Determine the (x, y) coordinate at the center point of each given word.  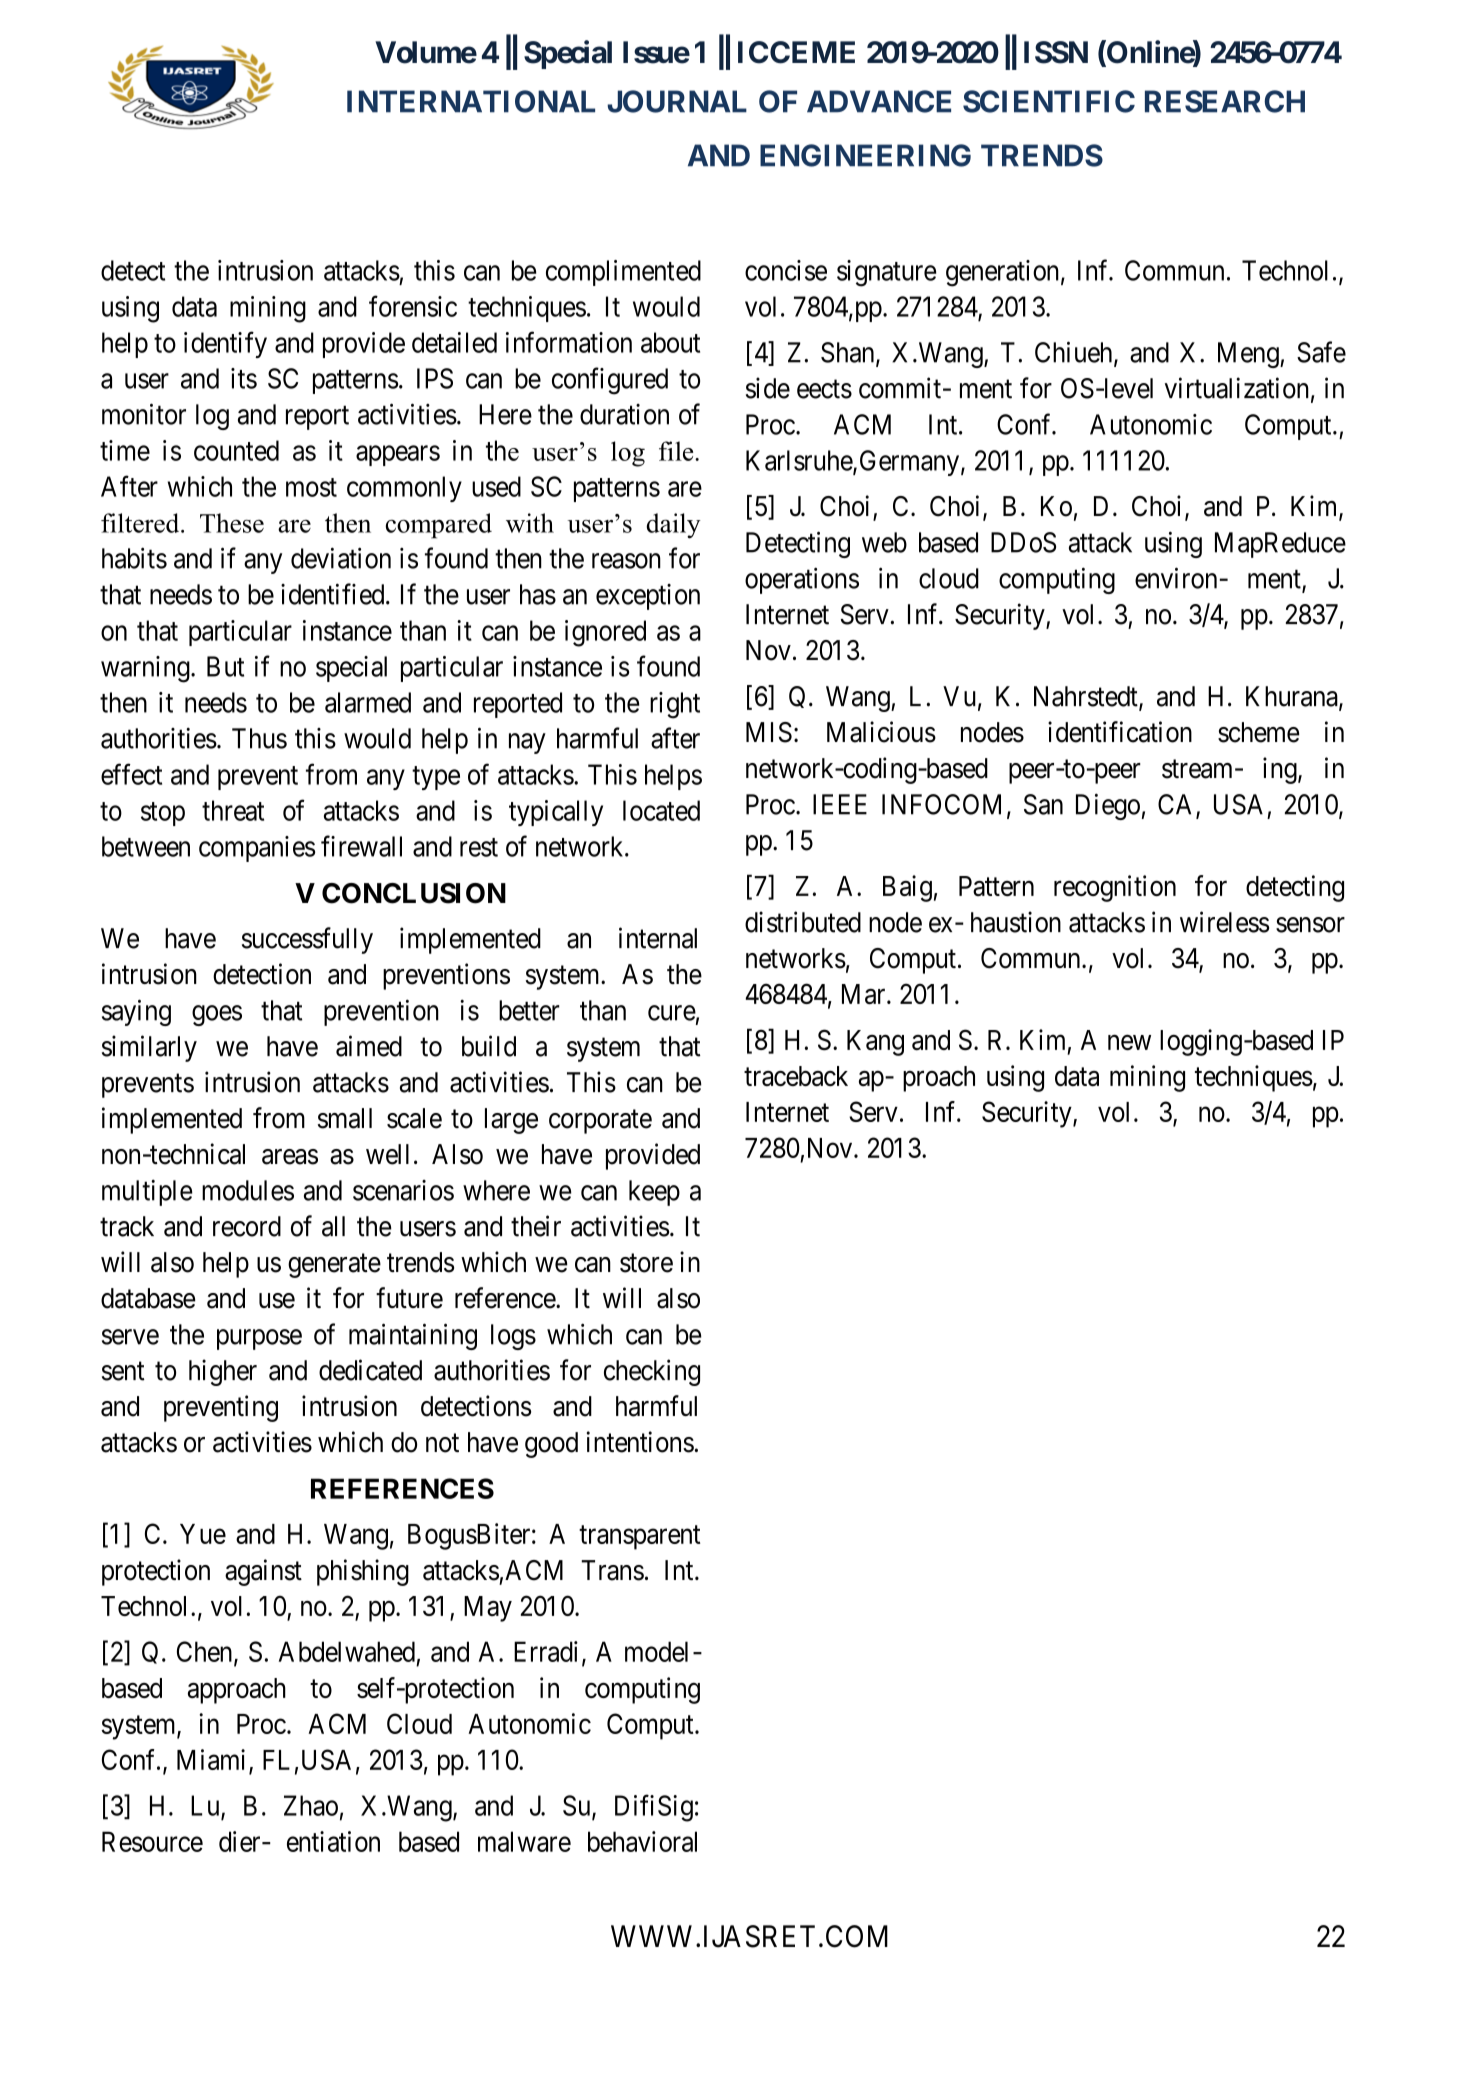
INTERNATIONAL (471, 101)
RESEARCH (1225, 101)
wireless (1224, 922)
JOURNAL (677, 101)
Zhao (311, 1805)
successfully (307, 940)
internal (658, 938)
